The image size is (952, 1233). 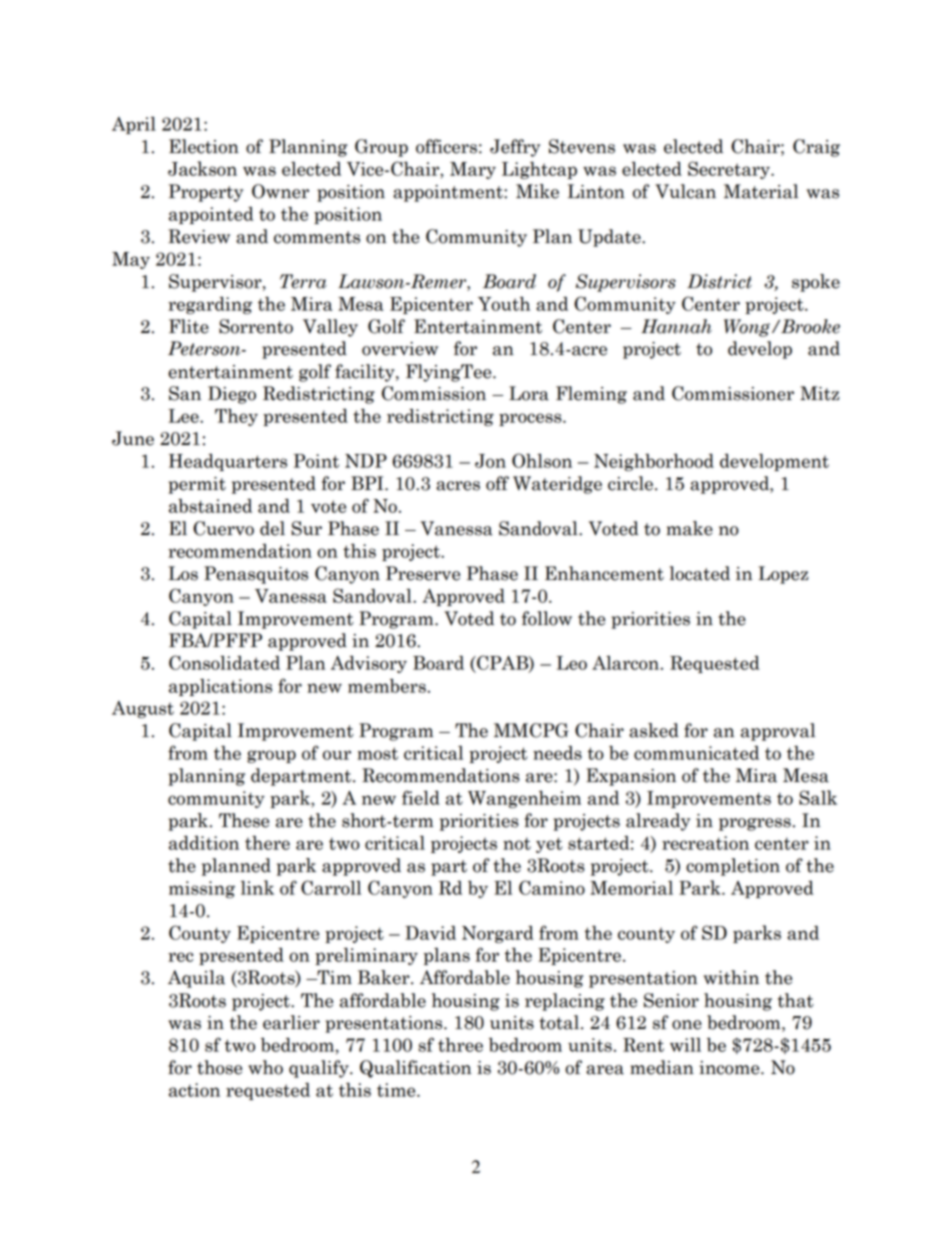 What do you see at coordinates (423, 573) in the page?
I see `Preserve` at bounding box center [423, 573].
